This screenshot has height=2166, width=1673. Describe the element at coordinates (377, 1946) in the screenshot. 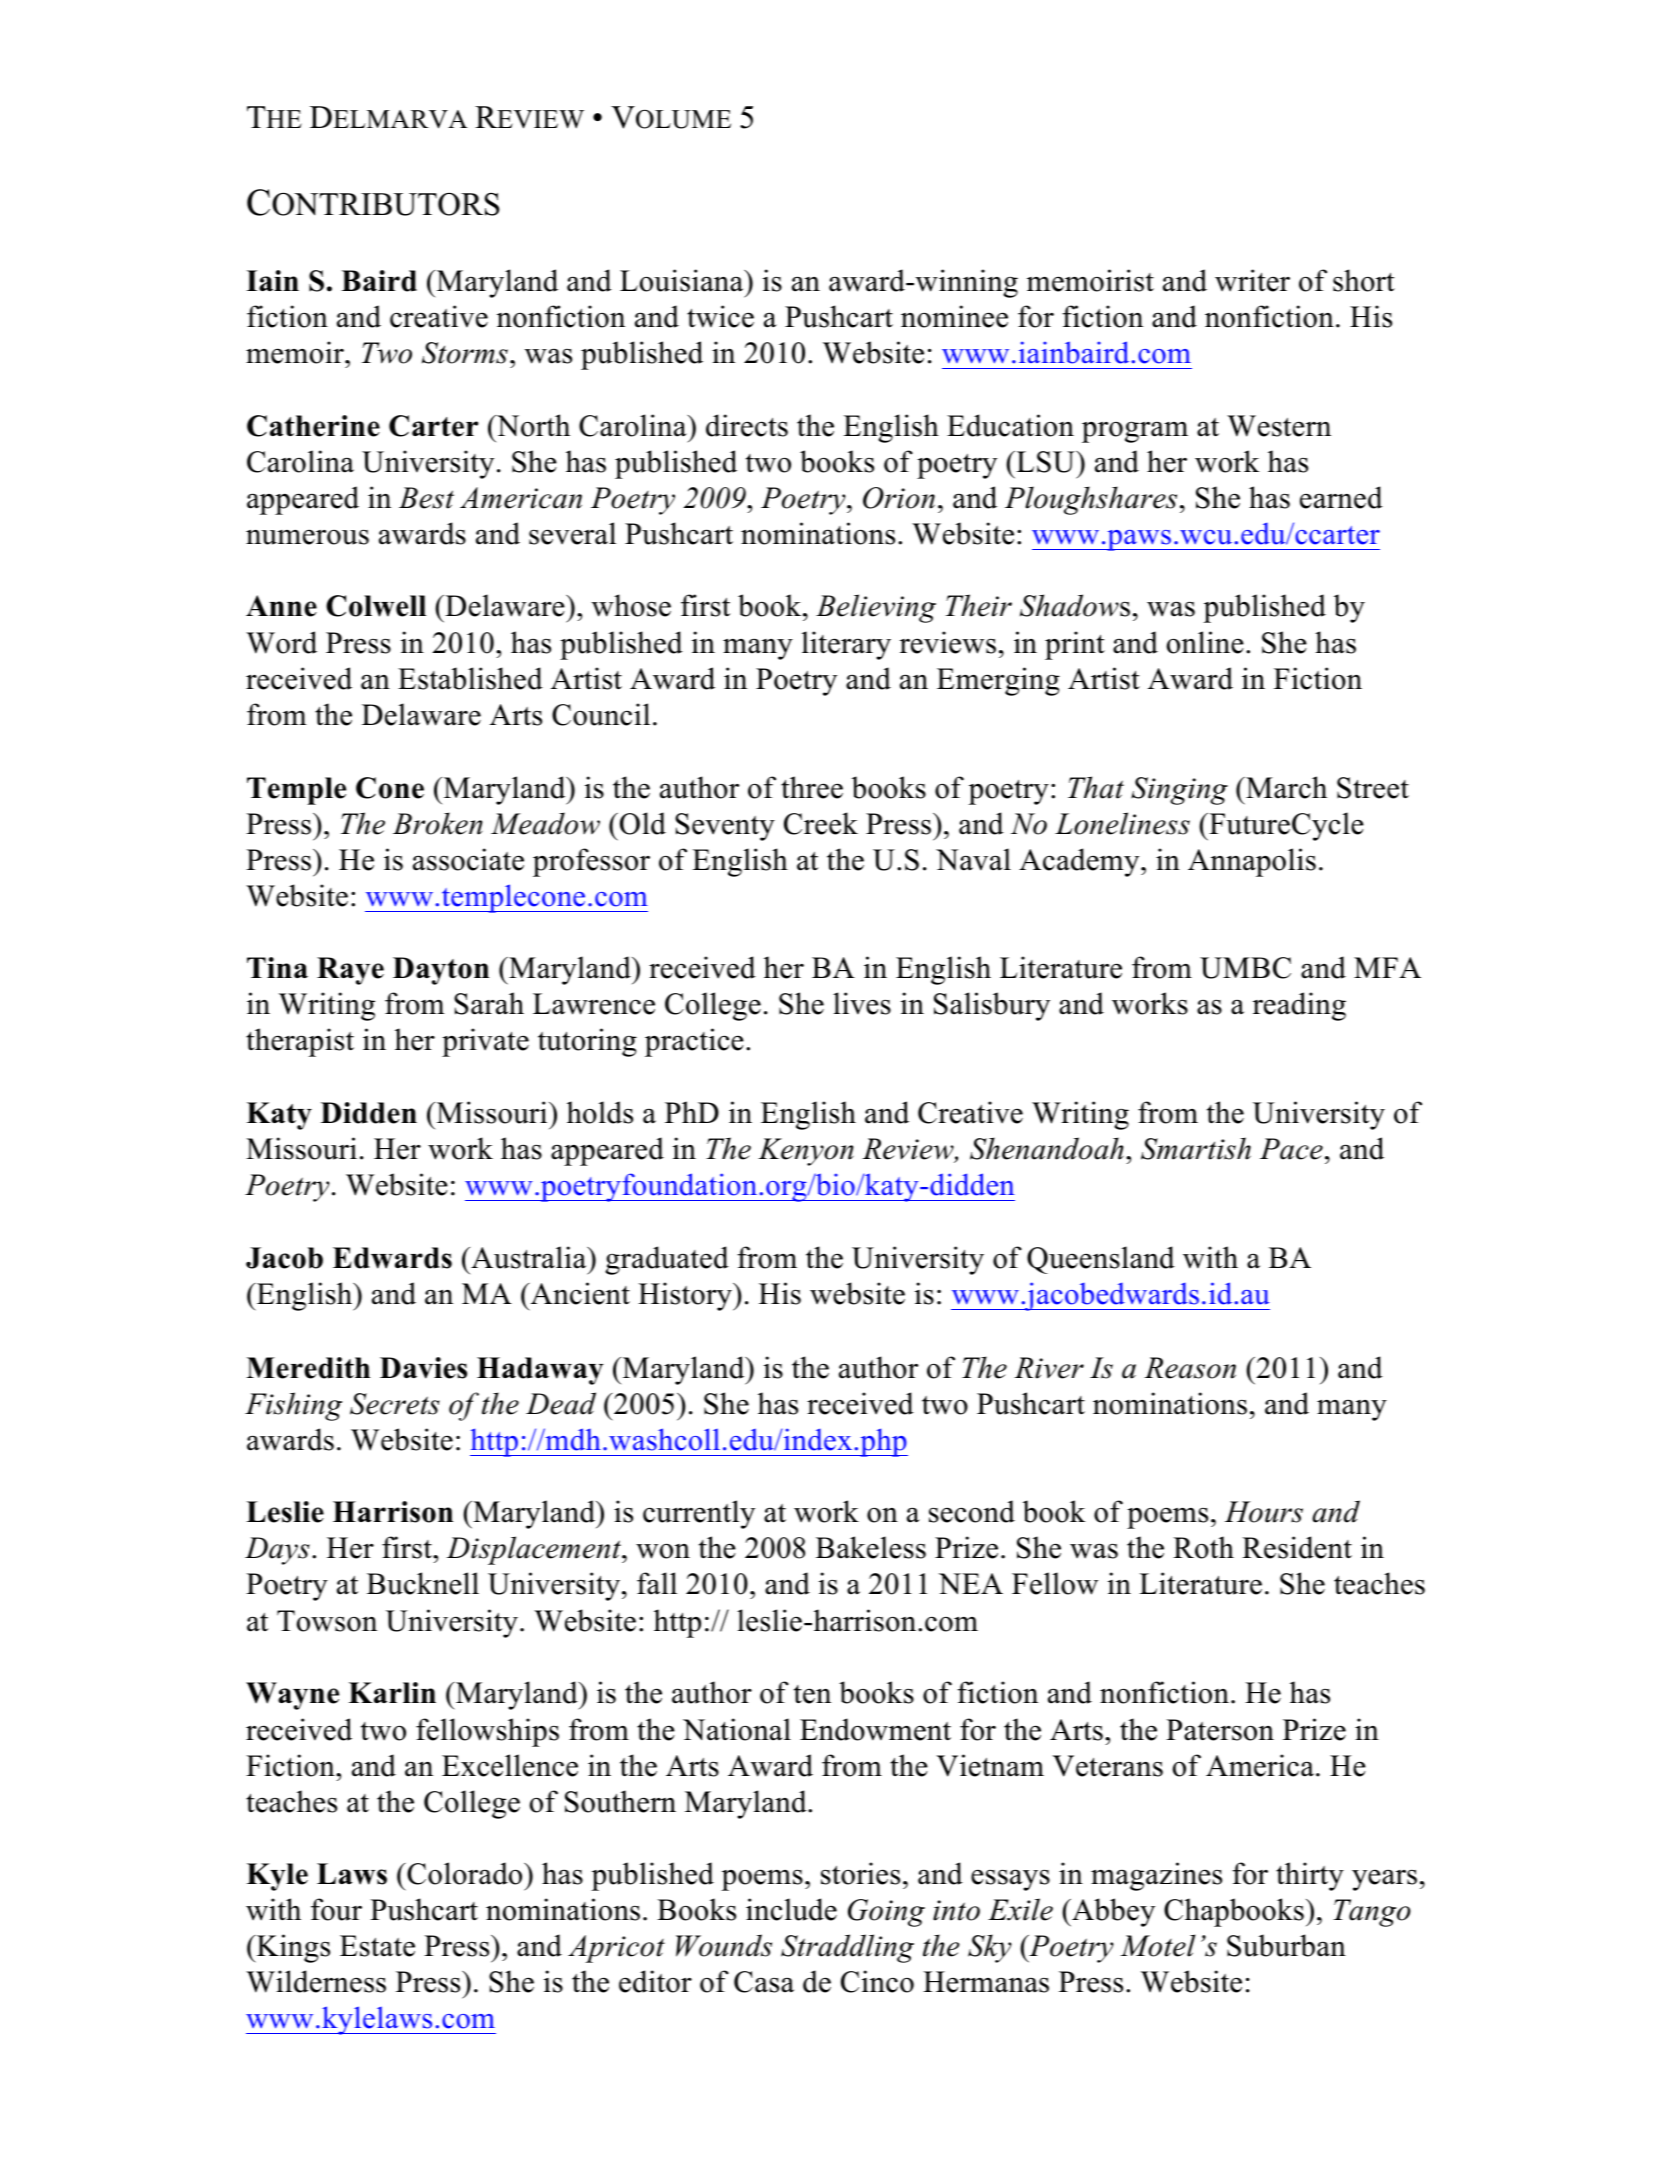

I see `Estate` at that location.
